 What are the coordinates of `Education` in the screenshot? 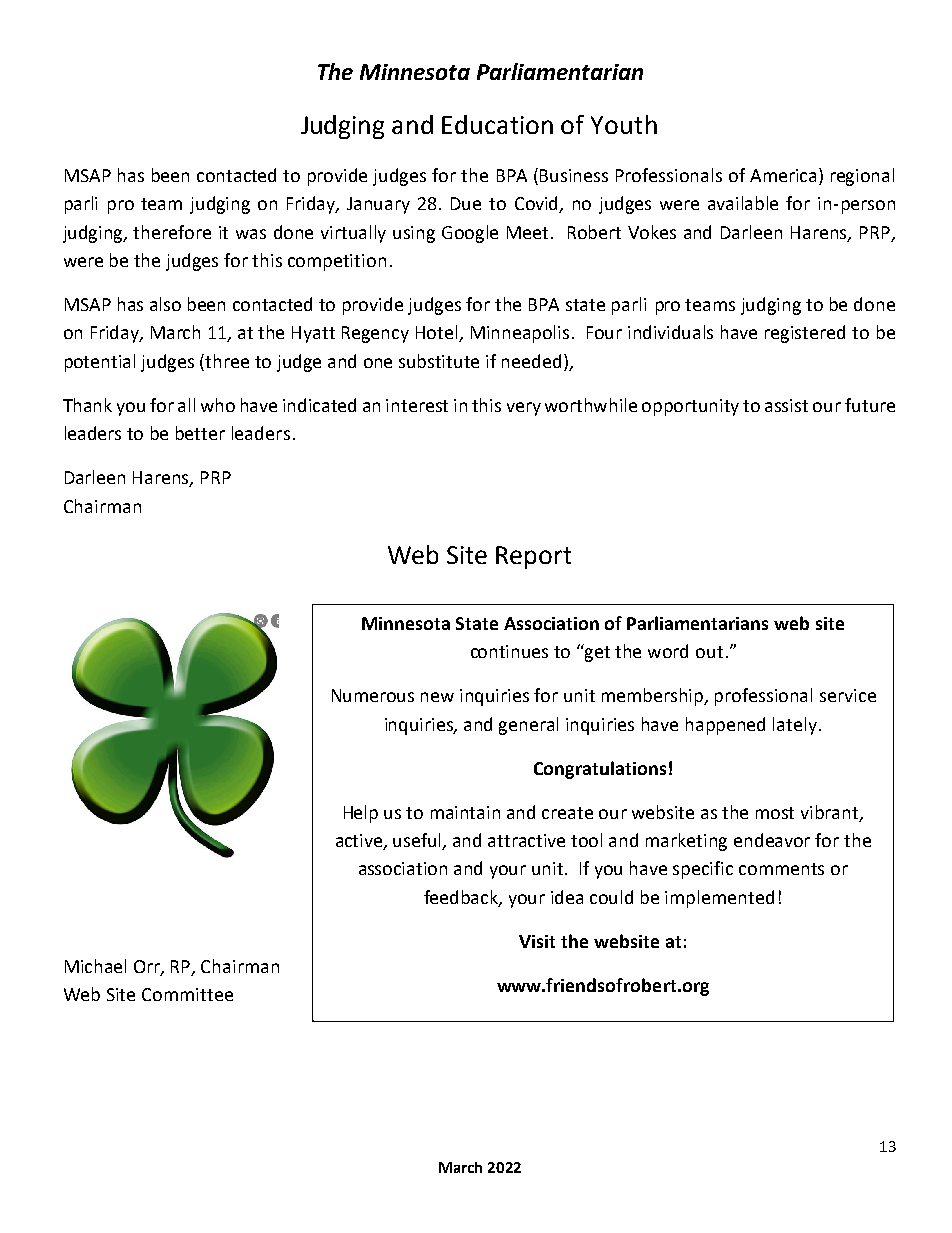 It's located at (497, 124).
